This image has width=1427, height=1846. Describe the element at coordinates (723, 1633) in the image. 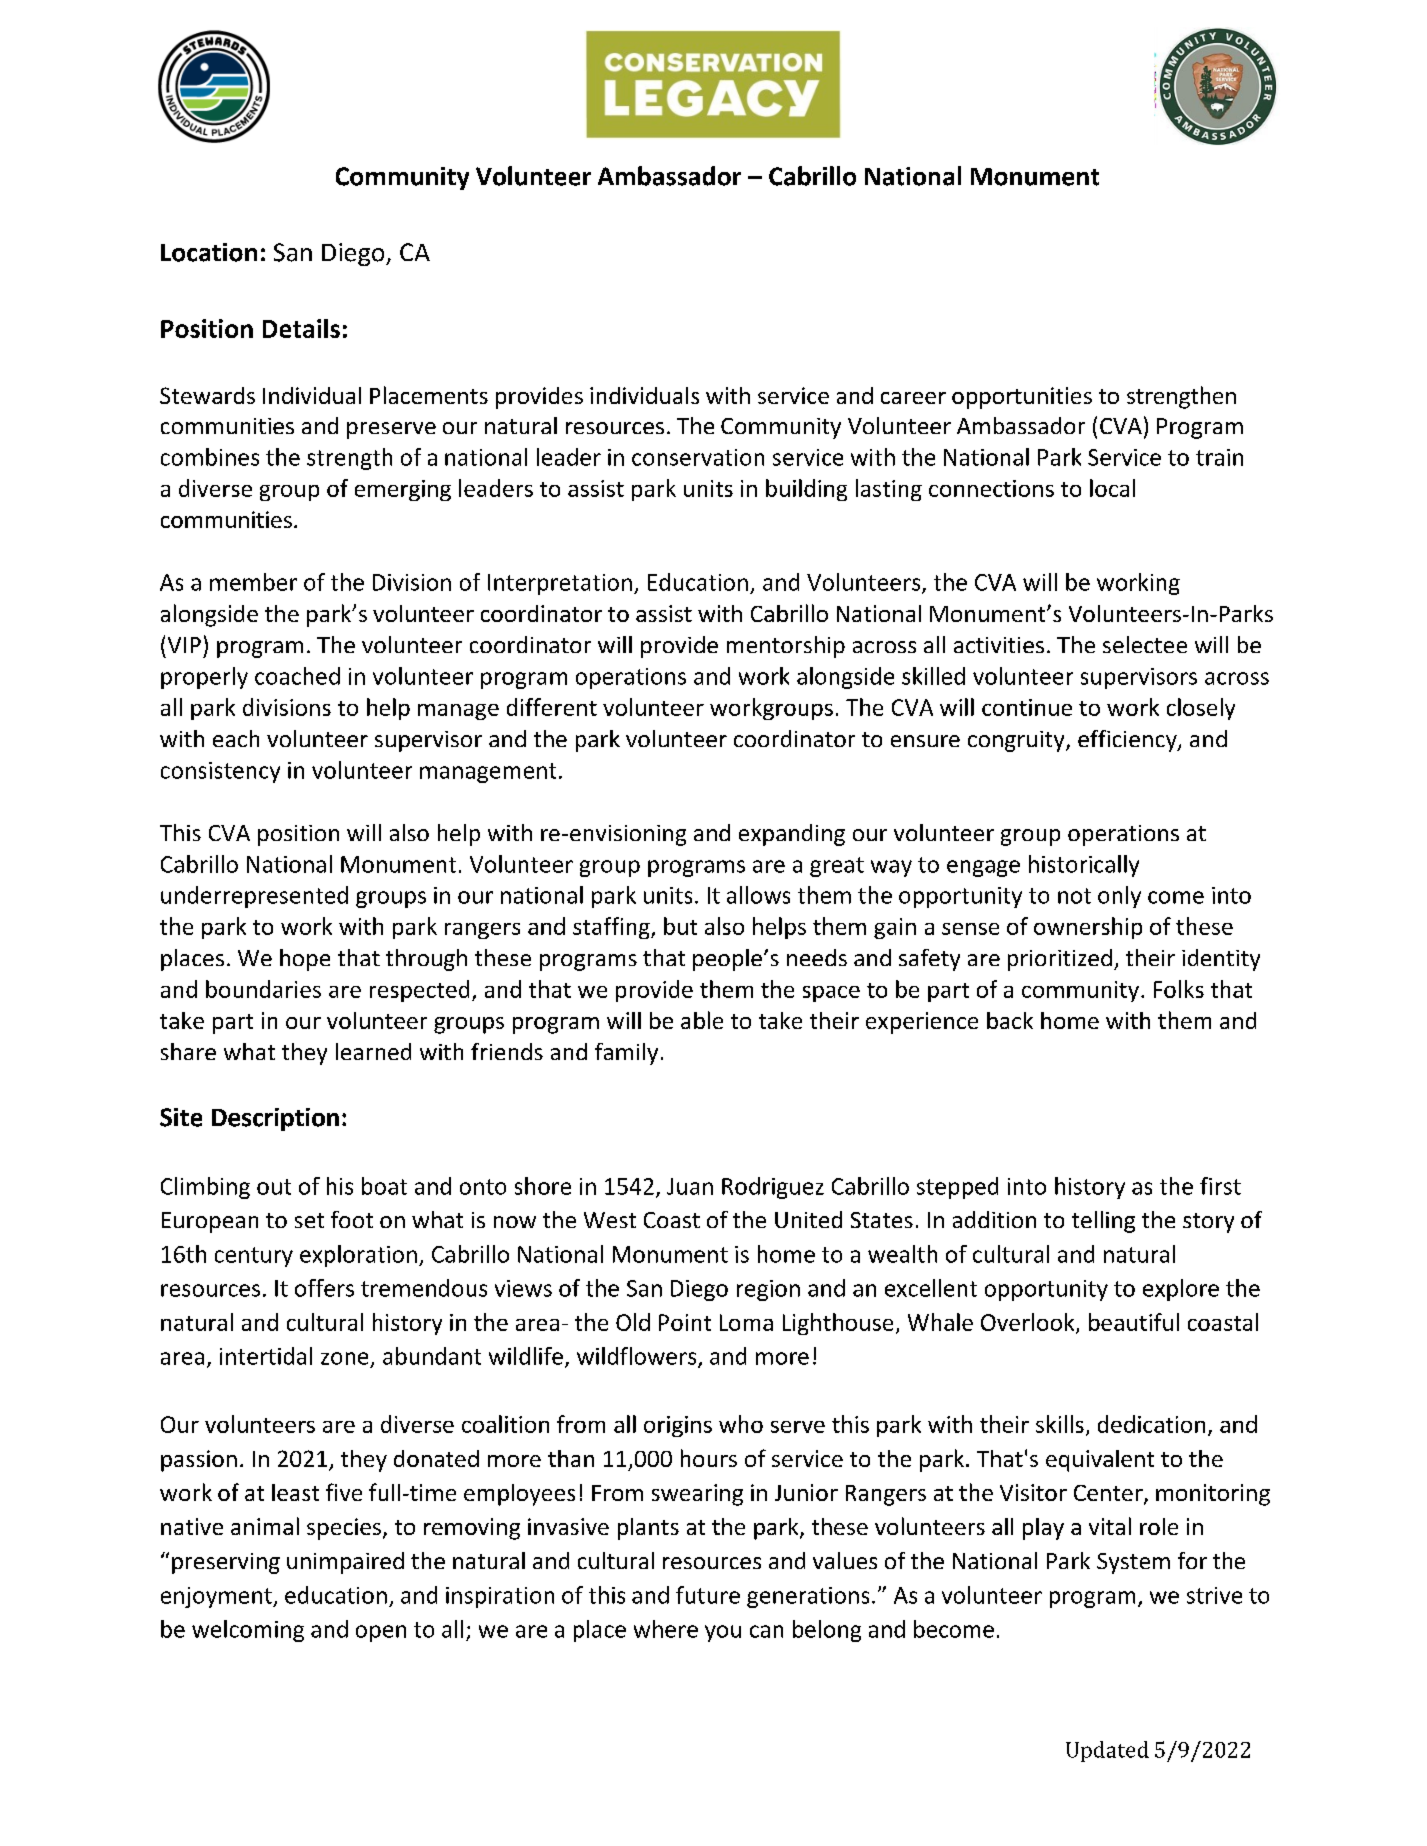

I see `you` at that location.
